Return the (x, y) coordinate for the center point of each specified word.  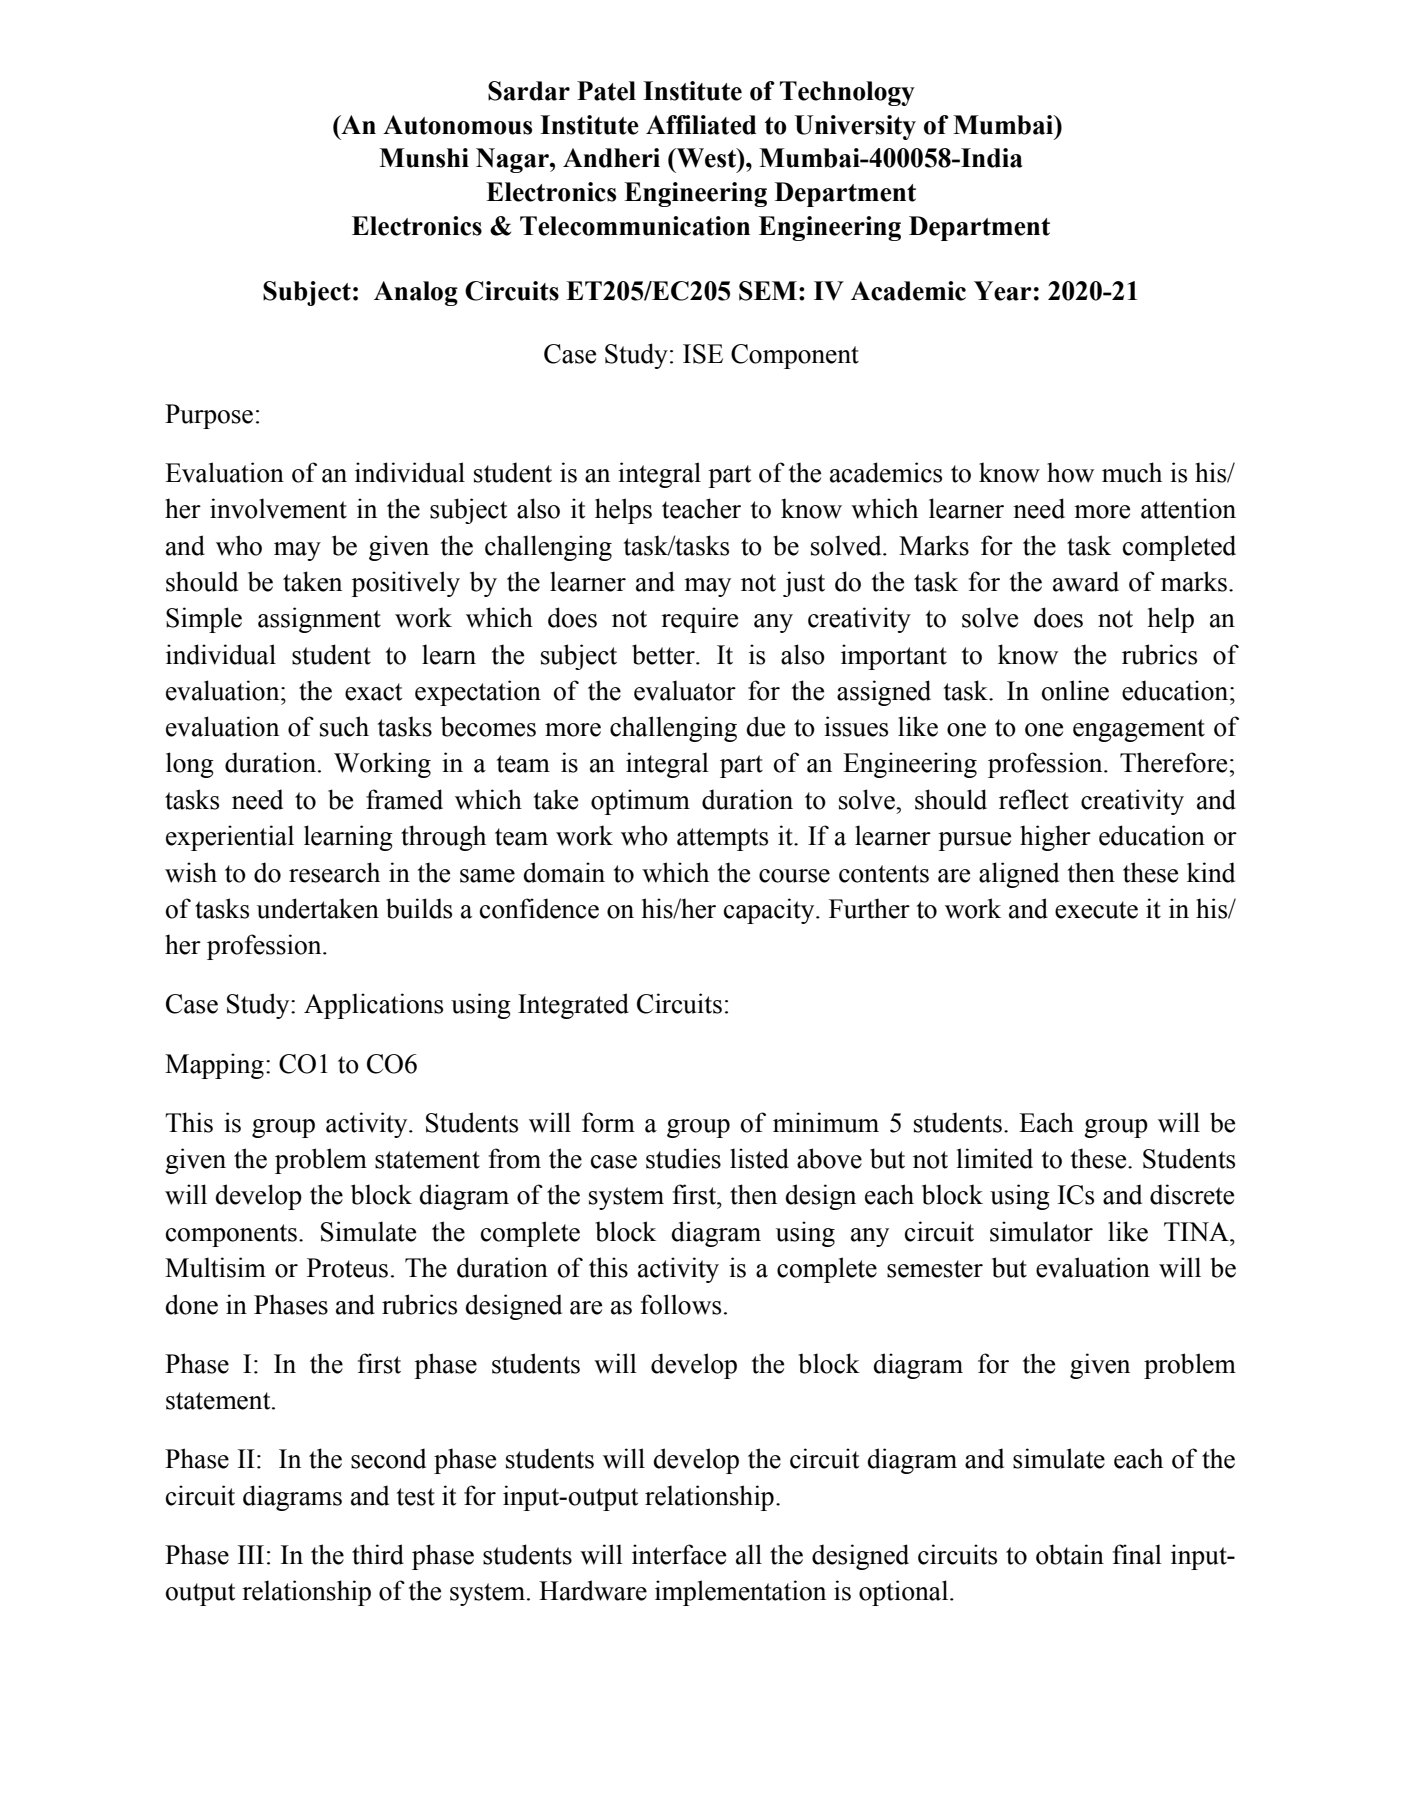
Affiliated (701, 125)
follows (681, 1304)
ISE (703, 354)
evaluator (685, 690)
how (1070, 472)
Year (1002, 291)
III (251, 1554)
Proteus (347, 1268)
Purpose (209, 416)
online (1075, 690)
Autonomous (457, 125)
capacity (770, 911)
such (344, 726)
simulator (1041, 1231)
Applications (373, 1006)
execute (1096, 910)
